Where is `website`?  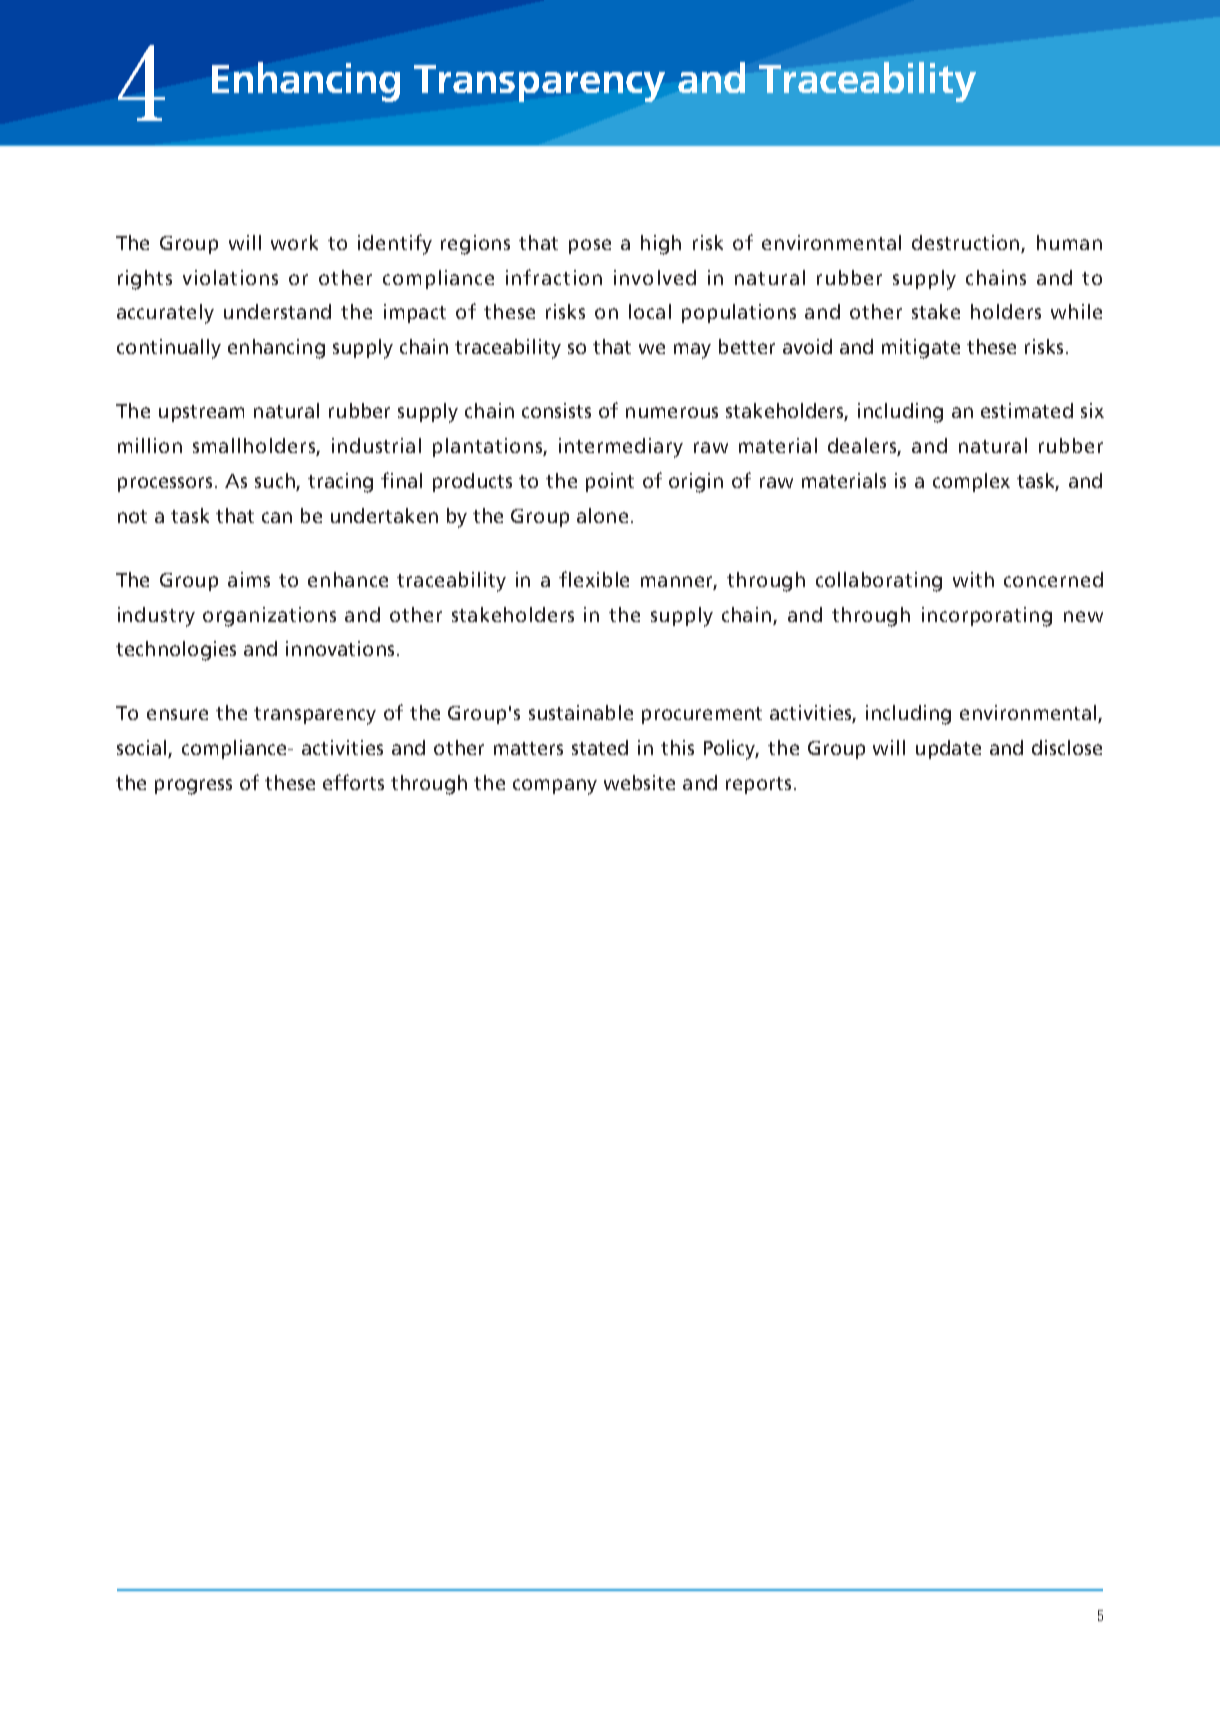 website is located at coordinates (639, 782).
